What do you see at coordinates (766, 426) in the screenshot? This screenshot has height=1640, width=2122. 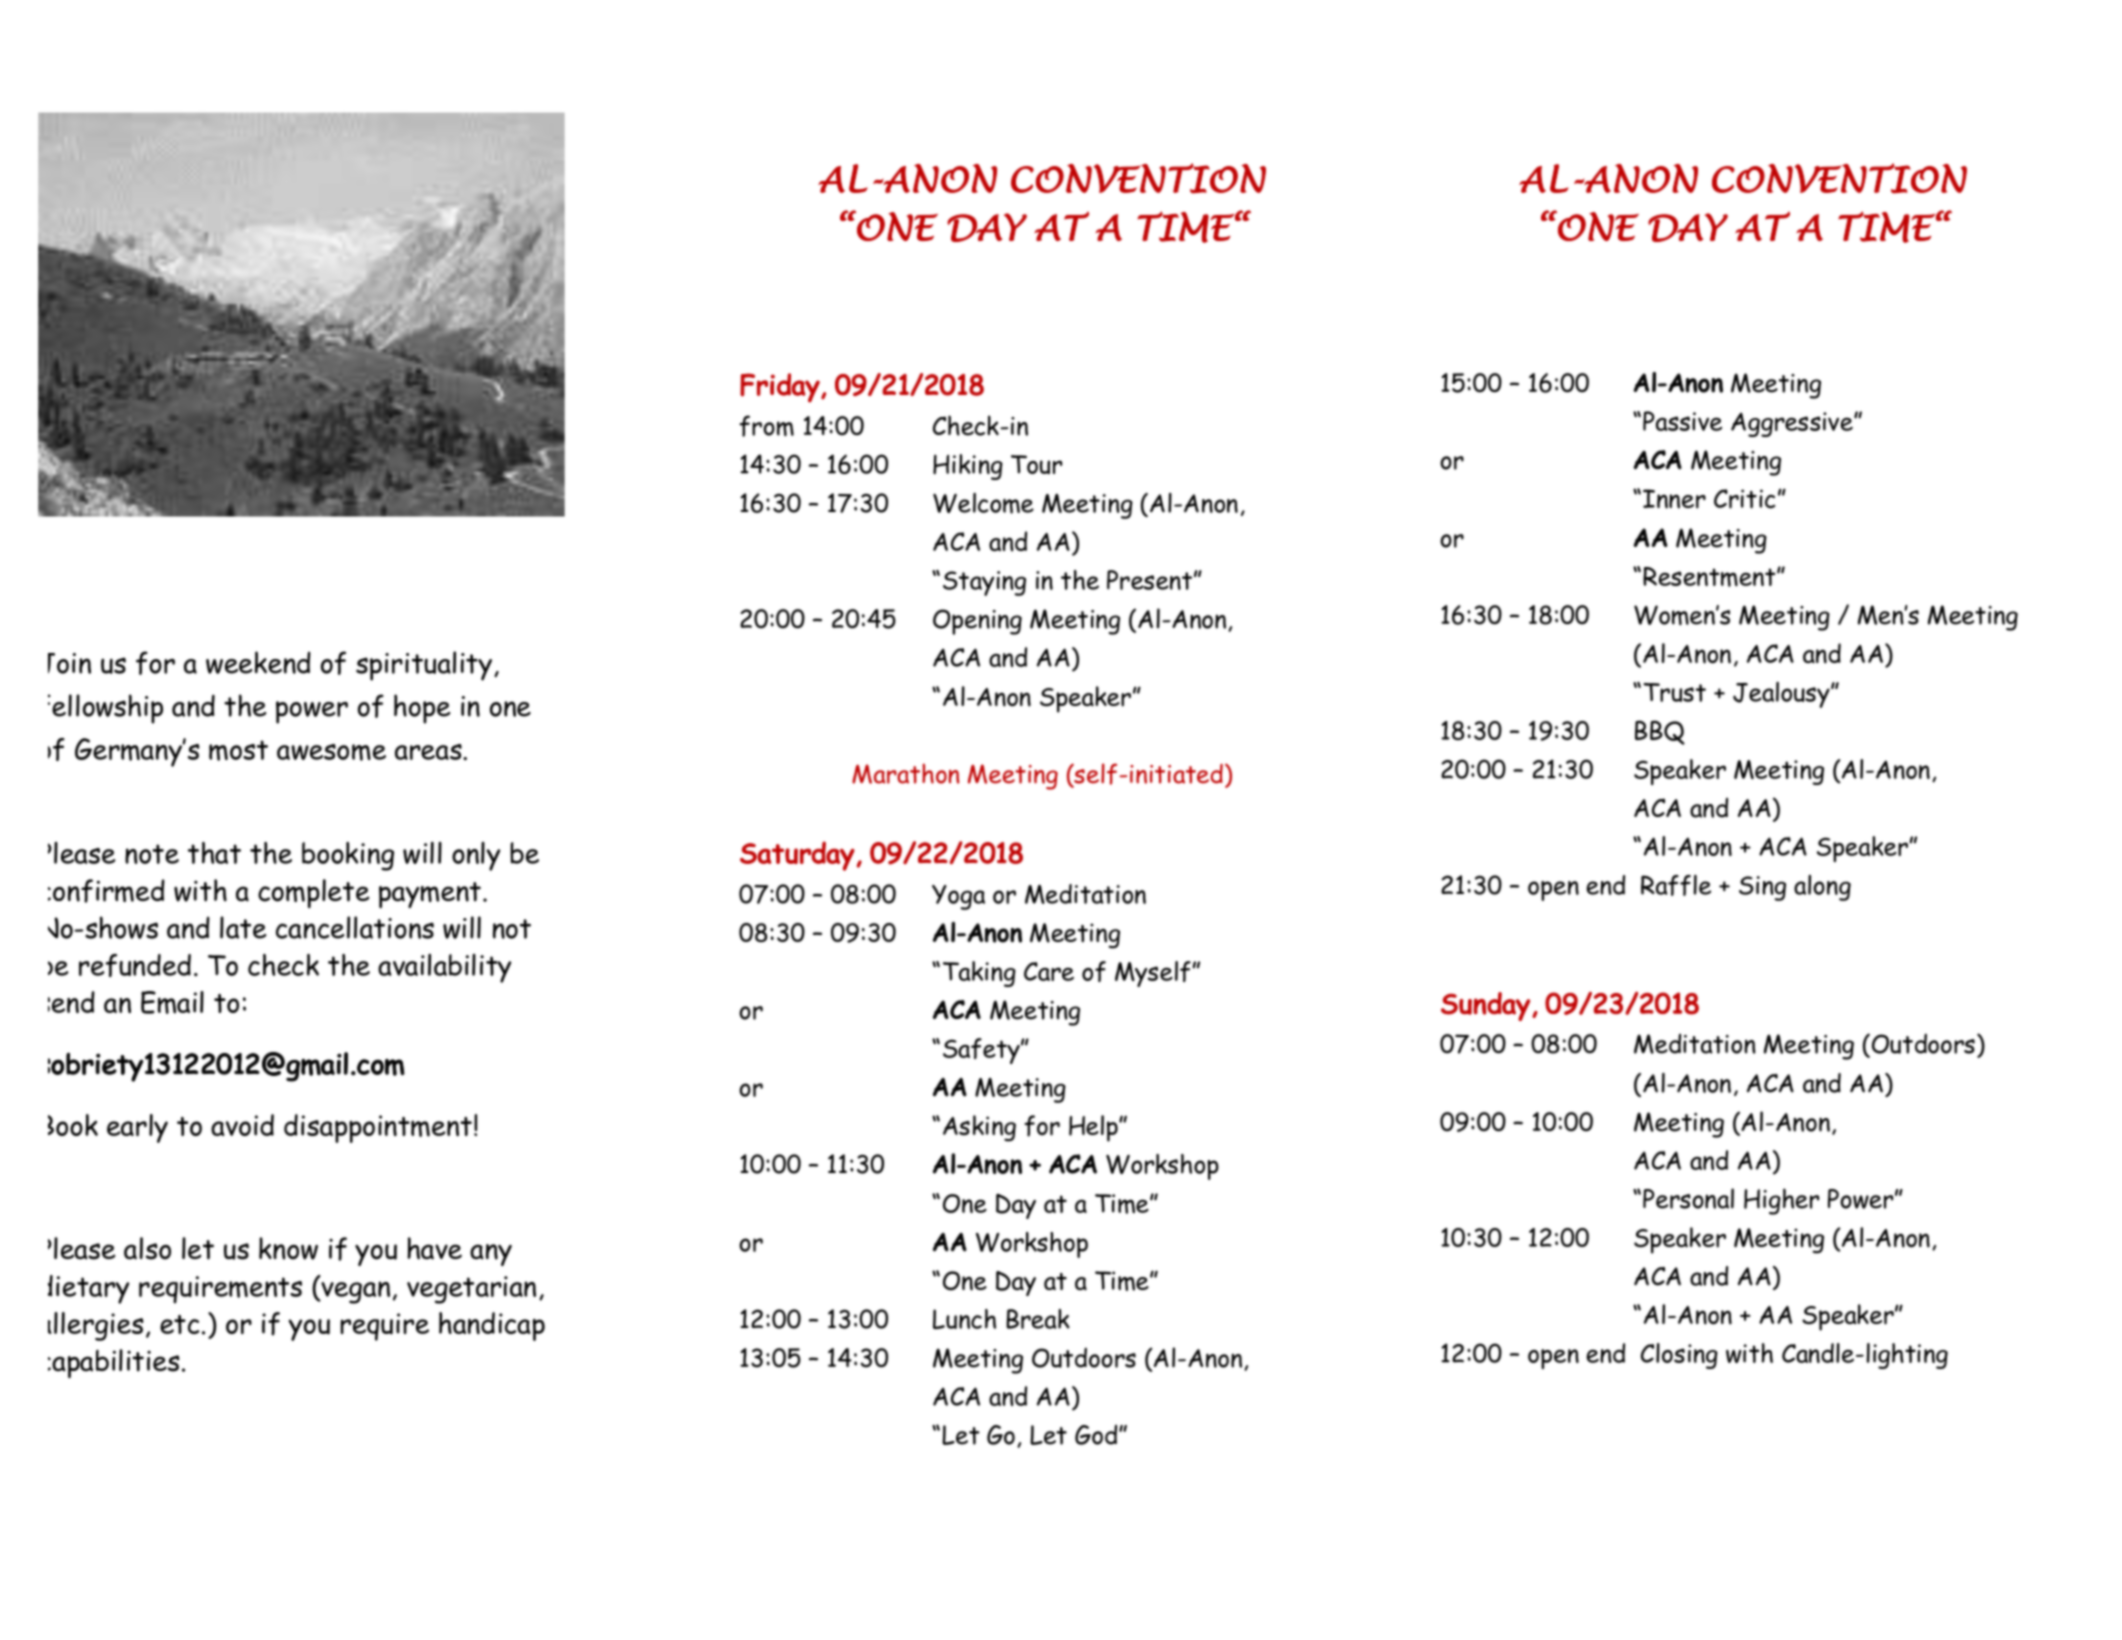 I see `from` at bounding box center [766, 426].
